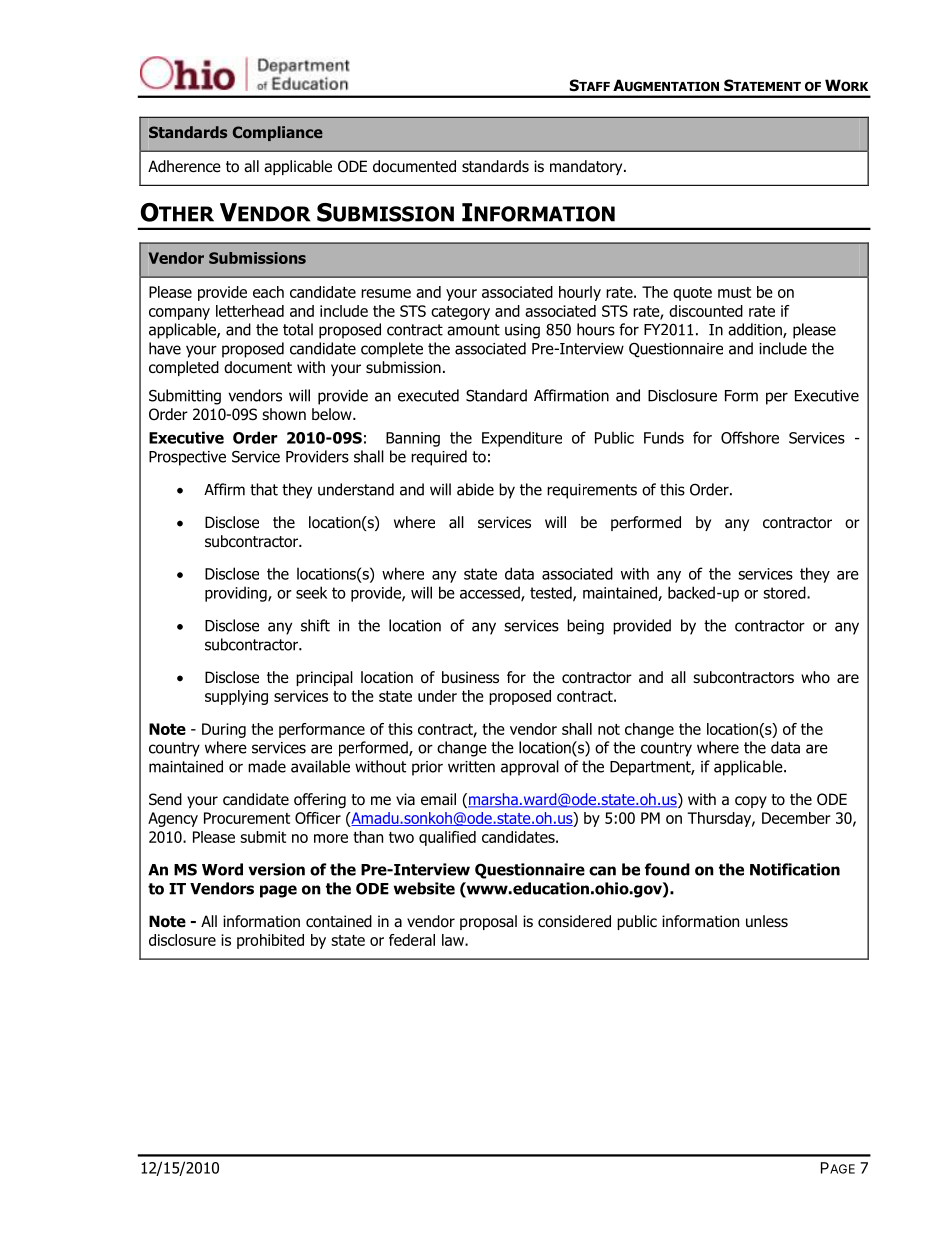  What do you see at coordinates (522, 439) in the screenshot?
I see `Expenditure` at bounding box center [522, 439].
